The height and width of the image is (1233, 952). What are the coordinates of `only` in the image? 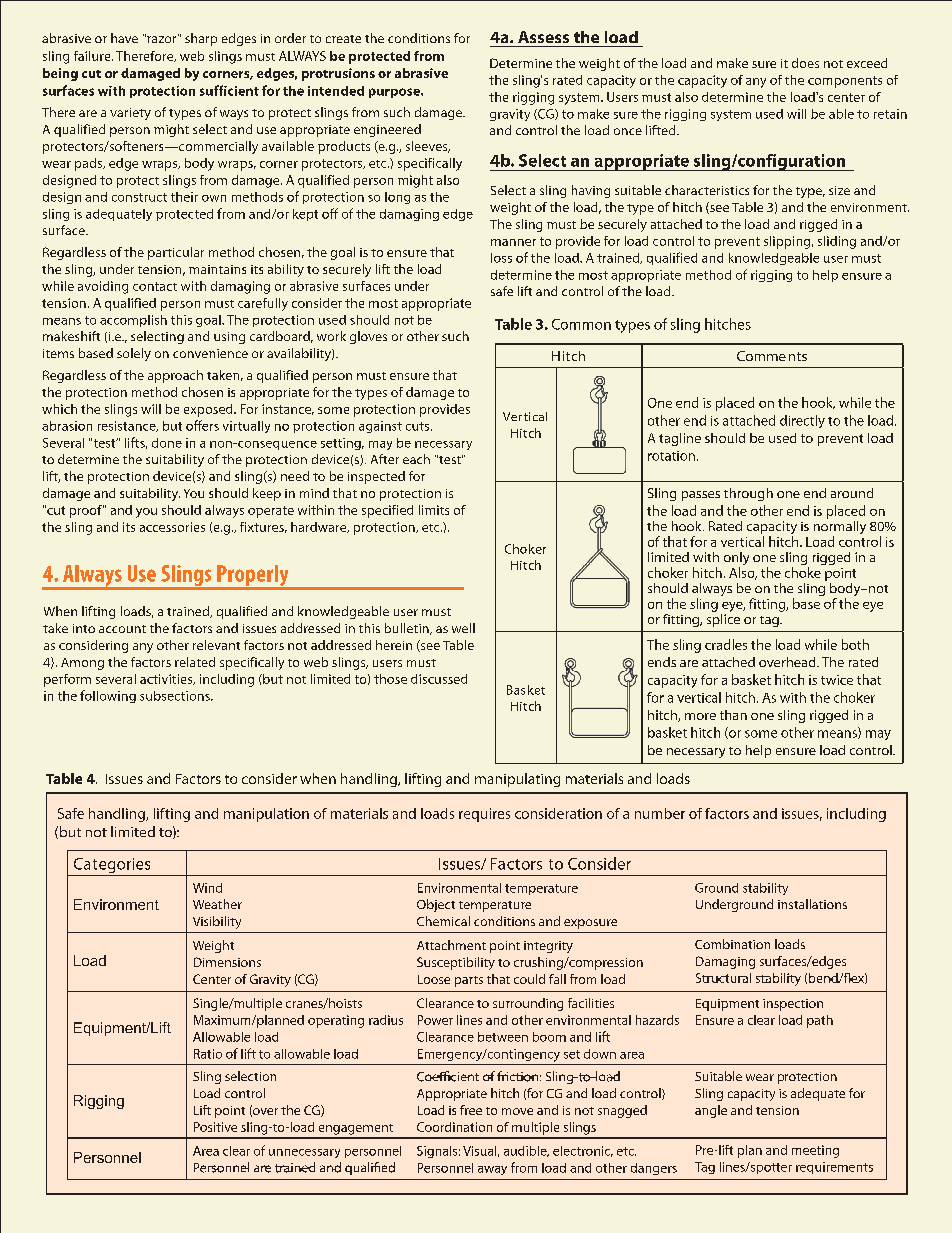 It's located at (736, 560).
